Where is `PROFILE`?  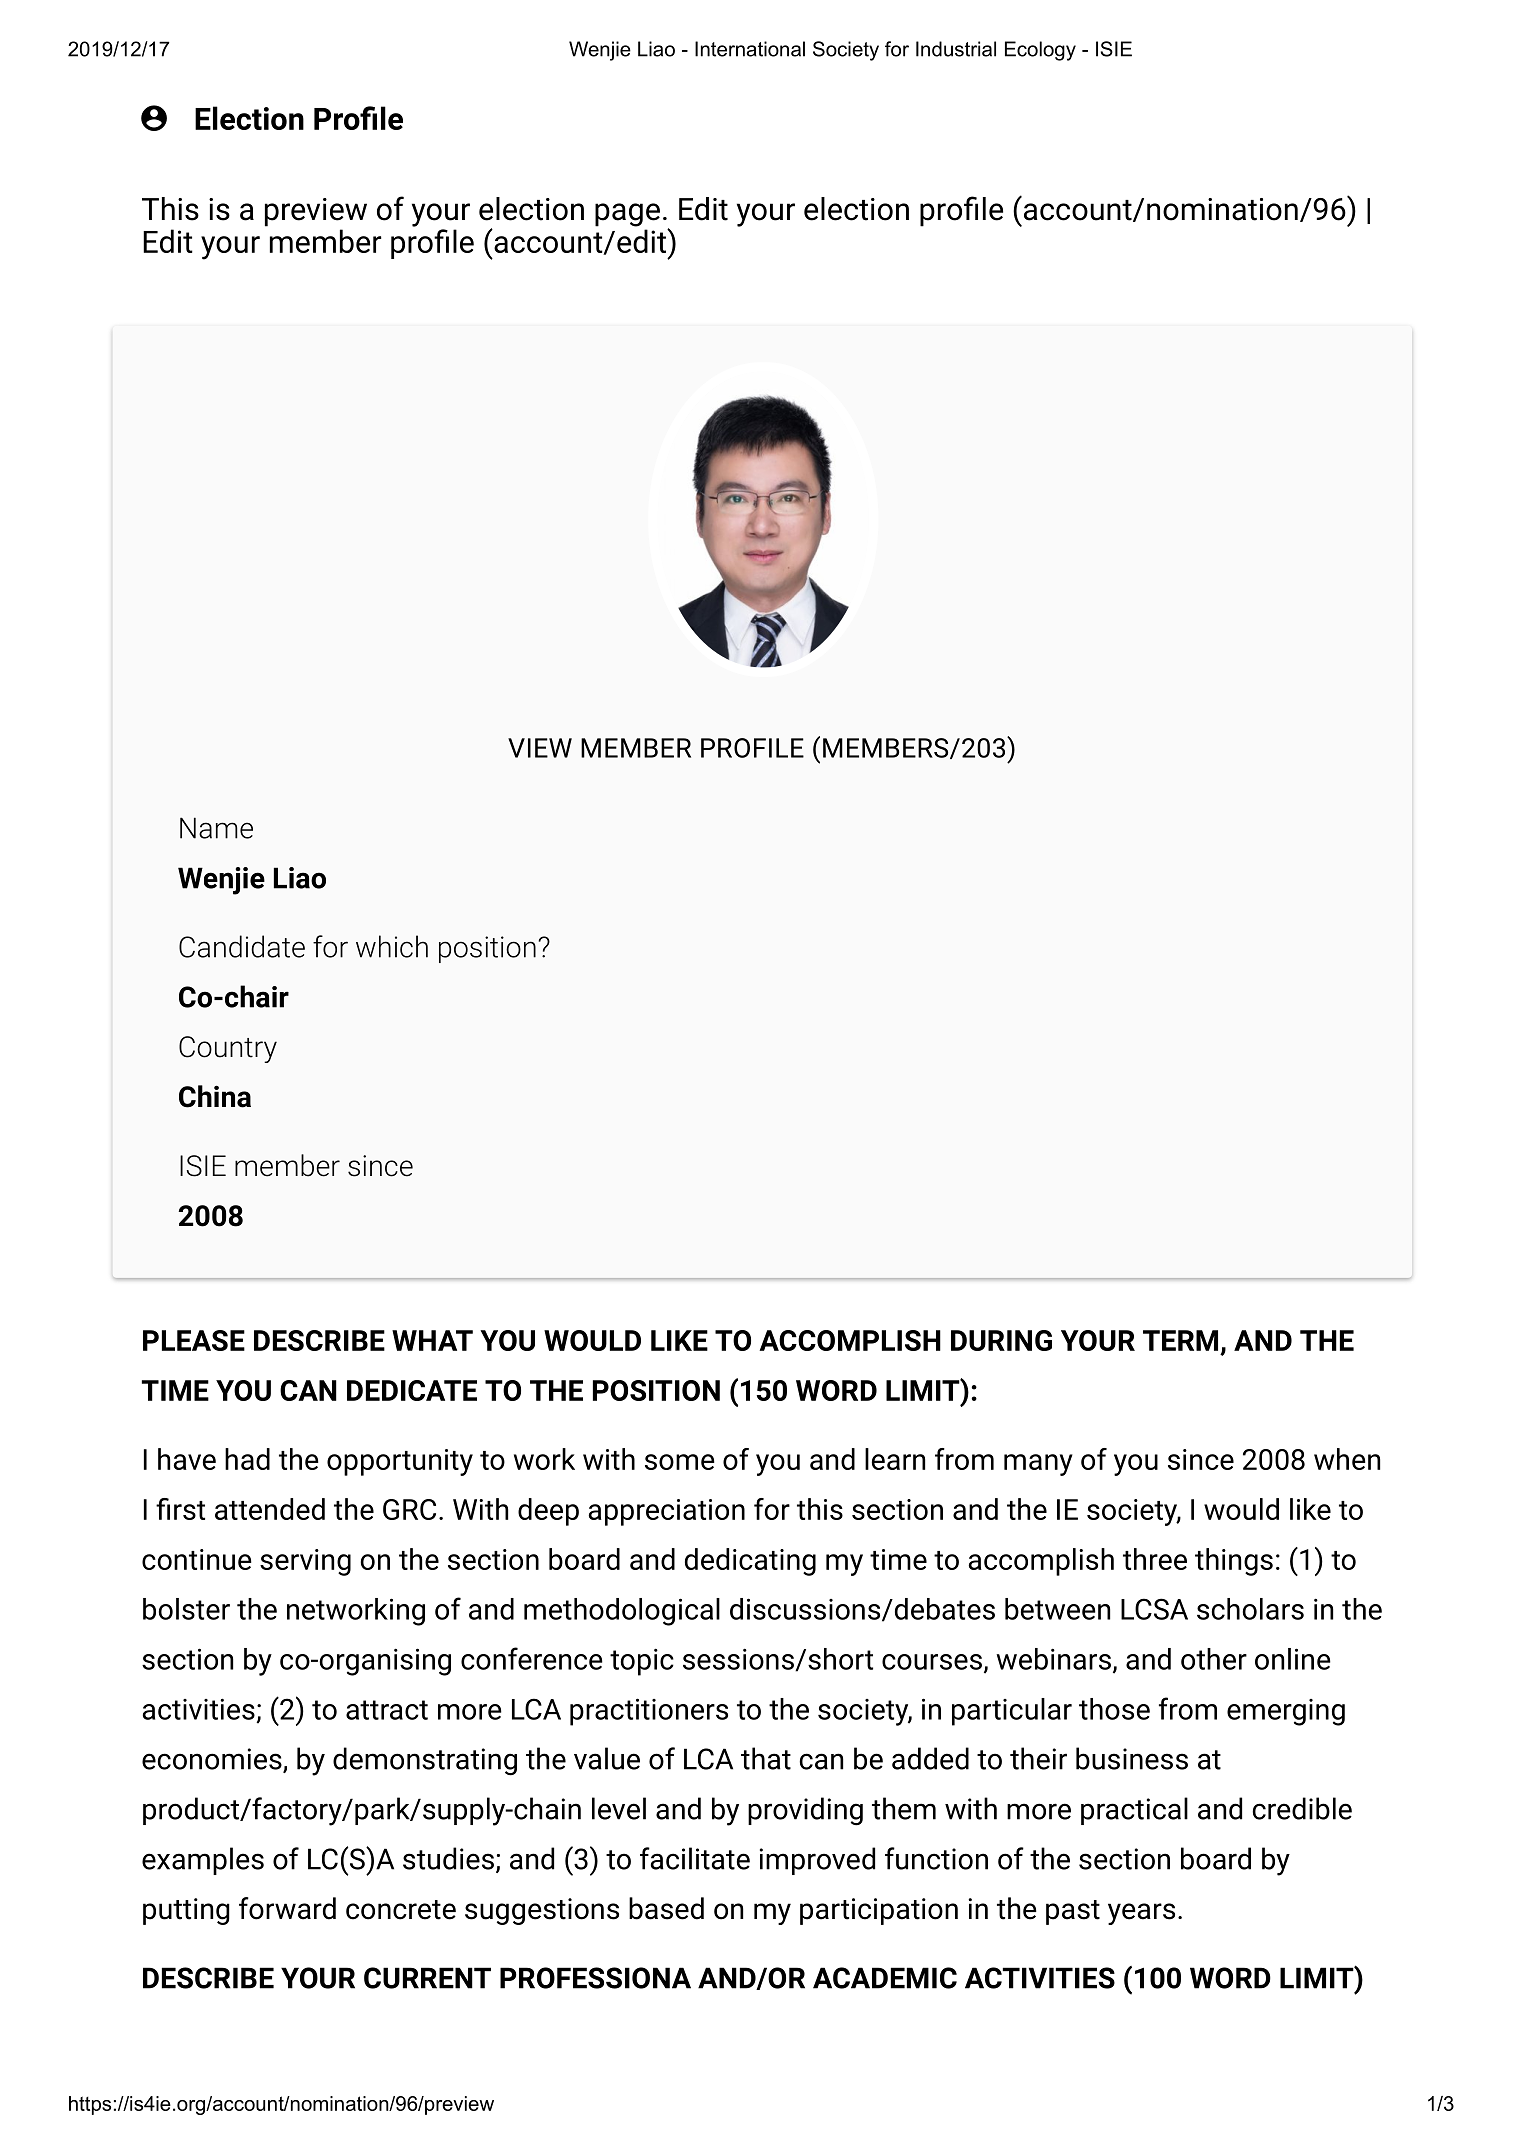
PROFILE is located at coordinates (752, 748).
